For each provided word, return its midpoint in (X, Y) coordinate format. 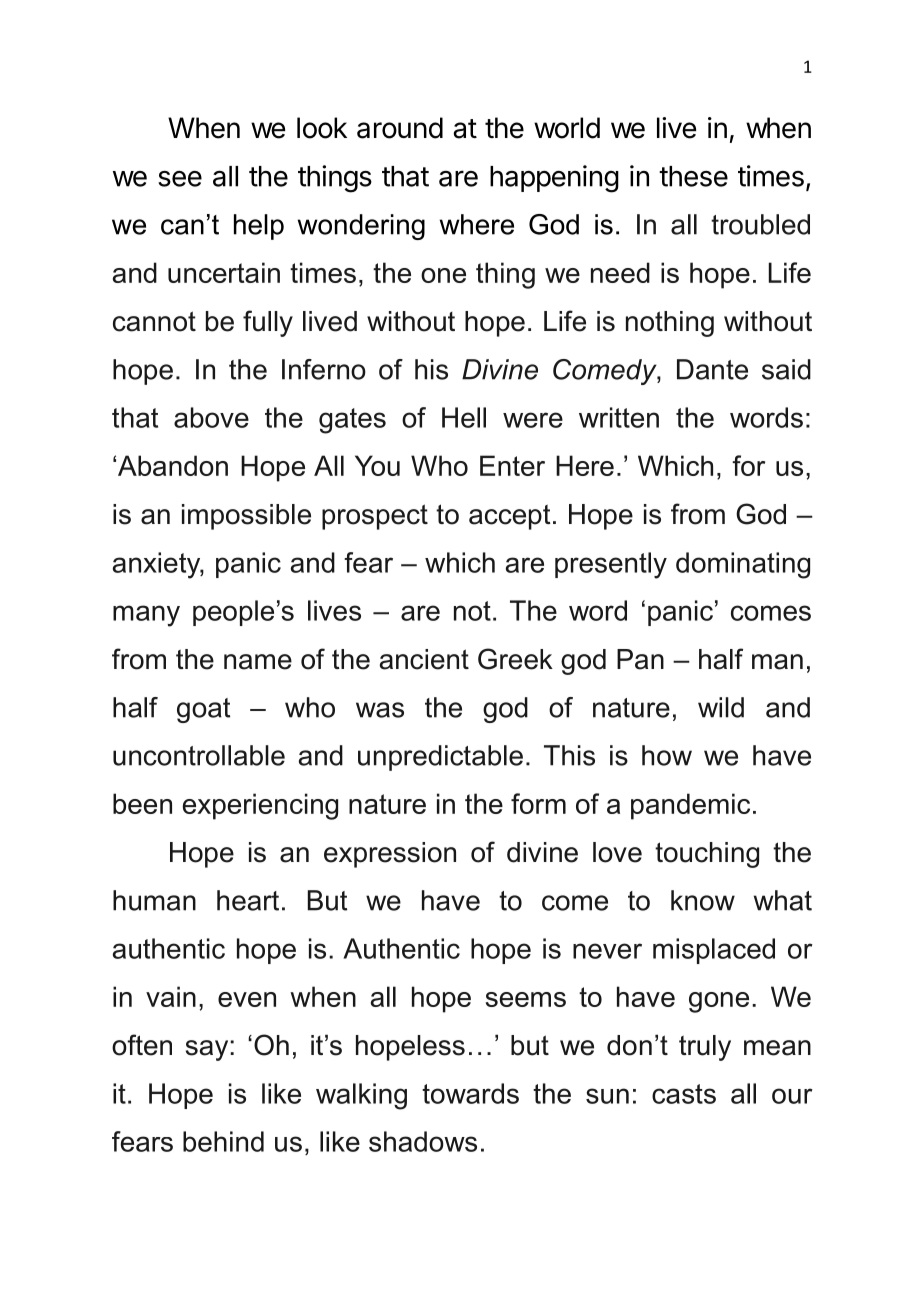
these (693, 176)
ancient (424, 659)
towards (470, 1093)
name (258, 662)
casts (684, 1094)
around (400, 128)
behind (223, 1141)
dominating (743, 565)
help (259, 227)
